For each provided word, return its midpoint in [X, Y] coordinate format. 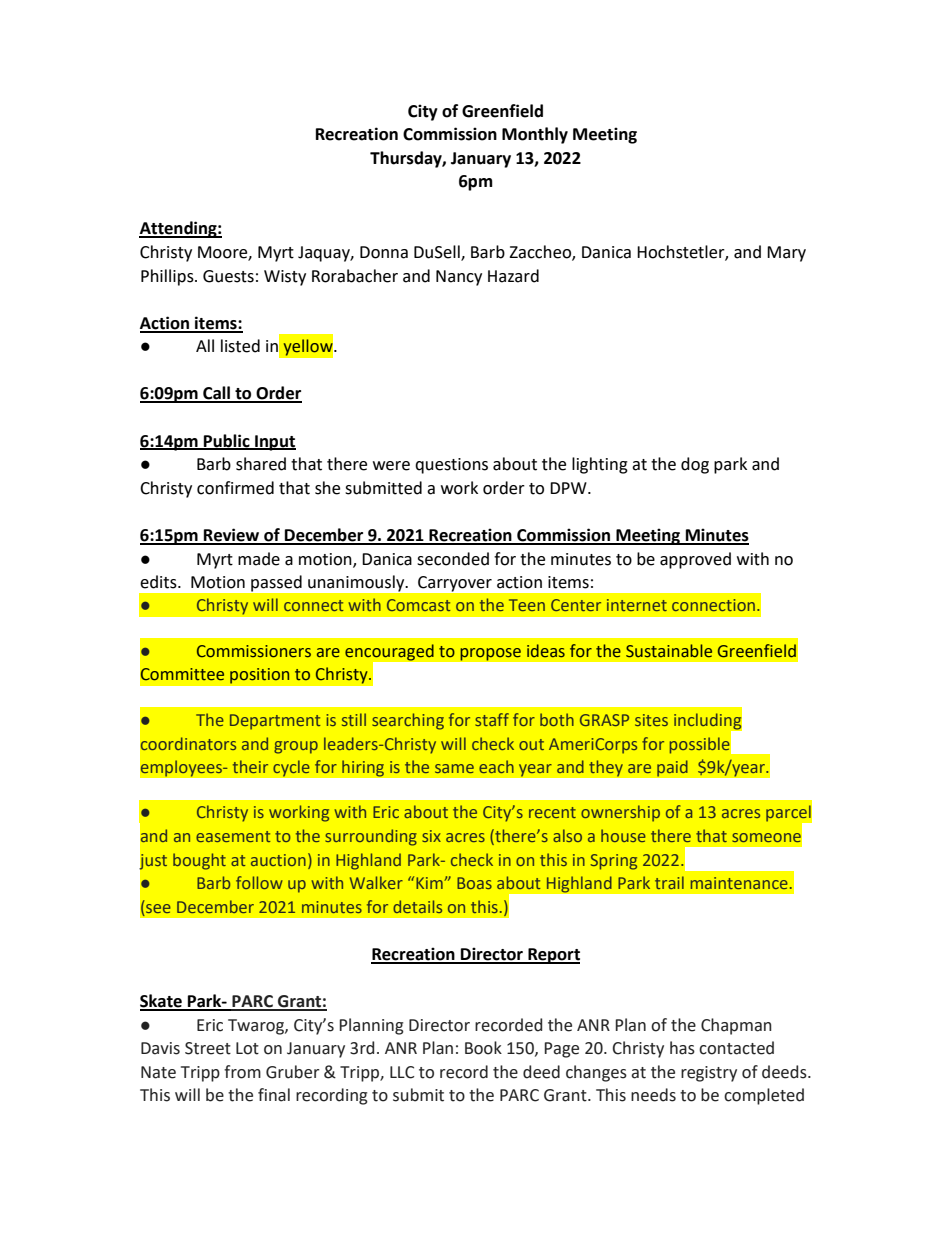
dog [695, 465]
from [242, 1072]
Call [217, 394]
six [431, 836]
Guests [228, 276]
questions [451, 466]
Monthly [535, 135]
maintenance [739, 883]
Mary [786, 254]
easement [233, 836]
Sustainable [669, 651]
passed [276, 583]
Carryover [455, 584]
